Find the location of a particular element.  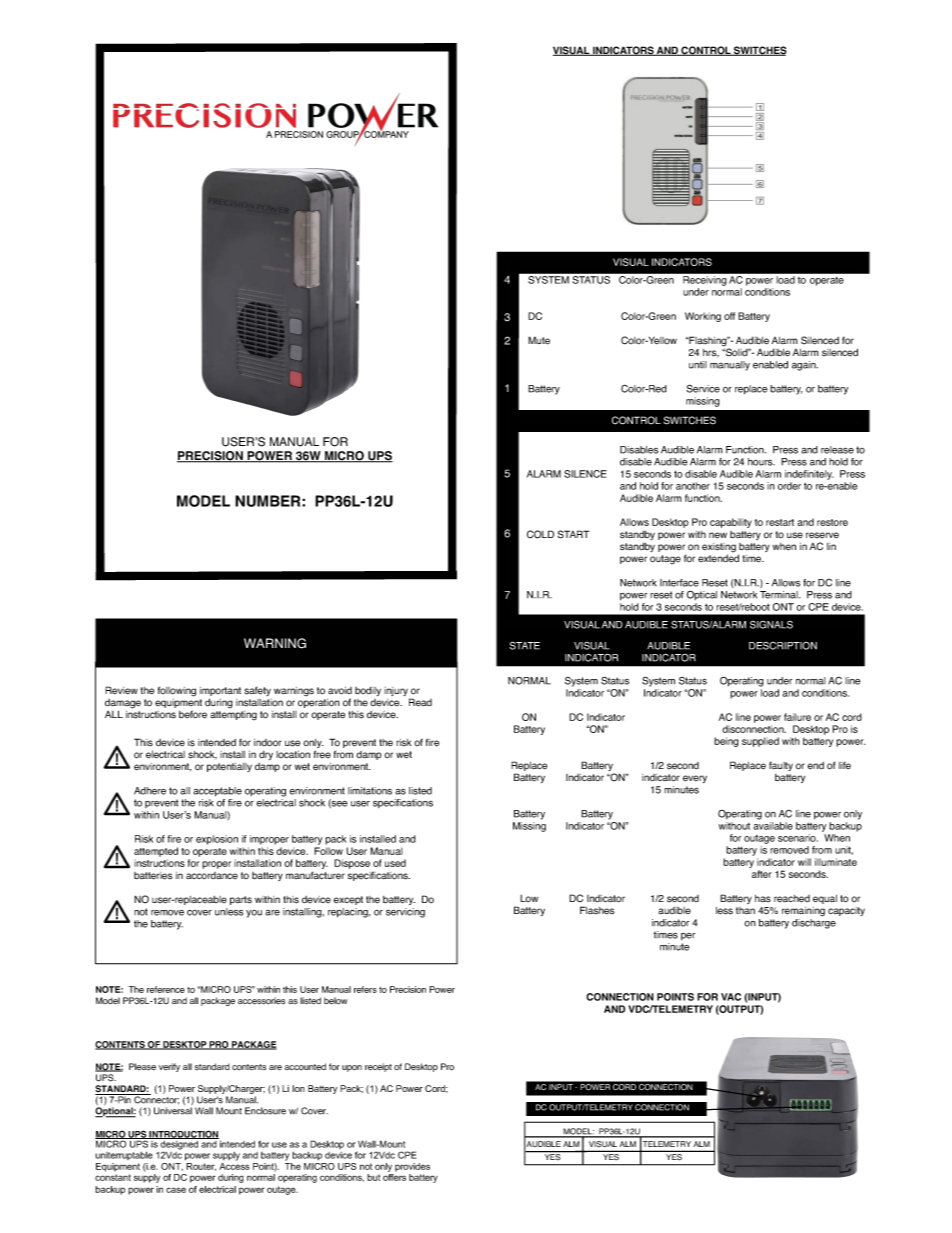

has is located at coordinates (763, 899).
